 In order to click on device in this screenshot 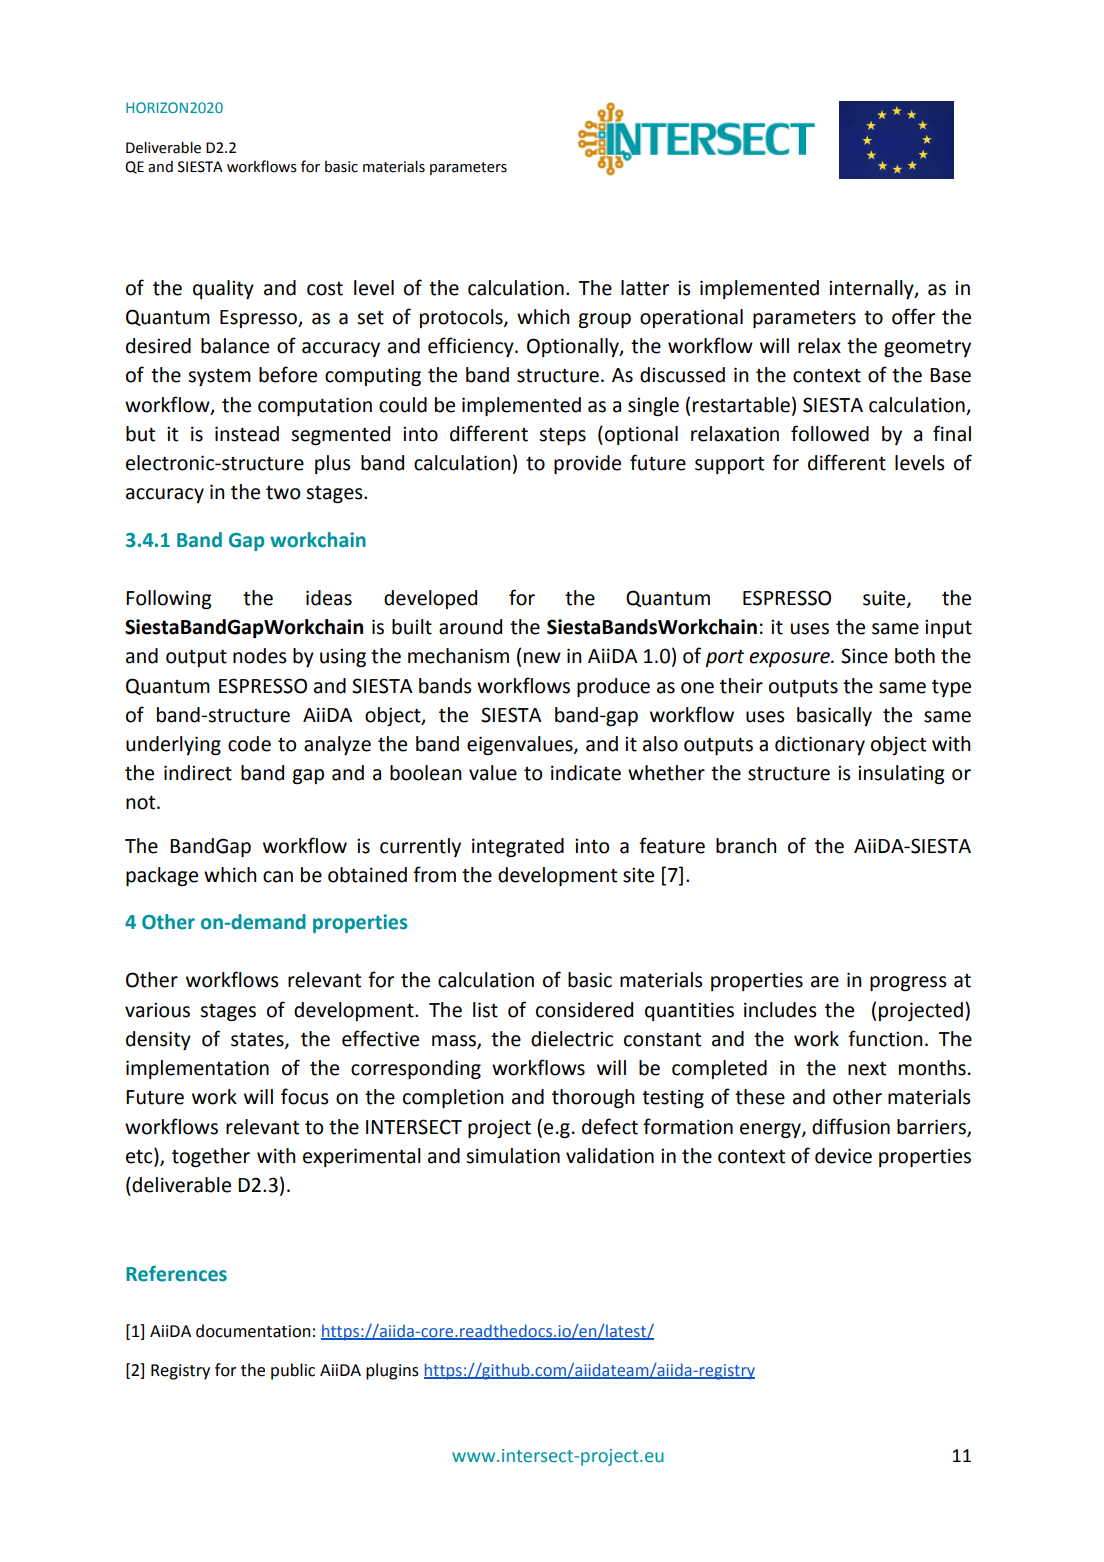, I will do `click(843, 1156)`.
